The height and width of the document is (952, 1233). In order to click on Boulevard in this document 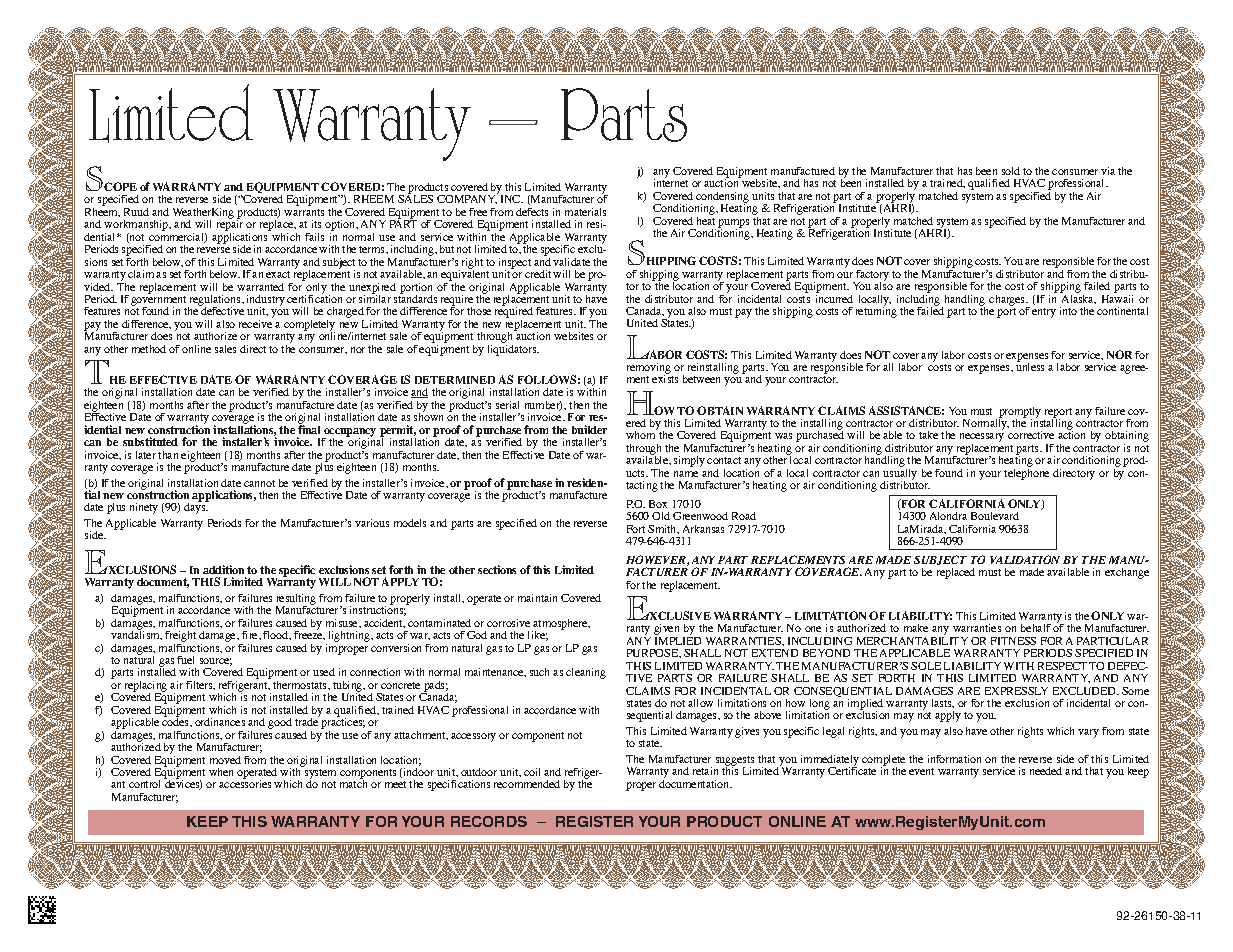, I will do `click(995, 516)`.
